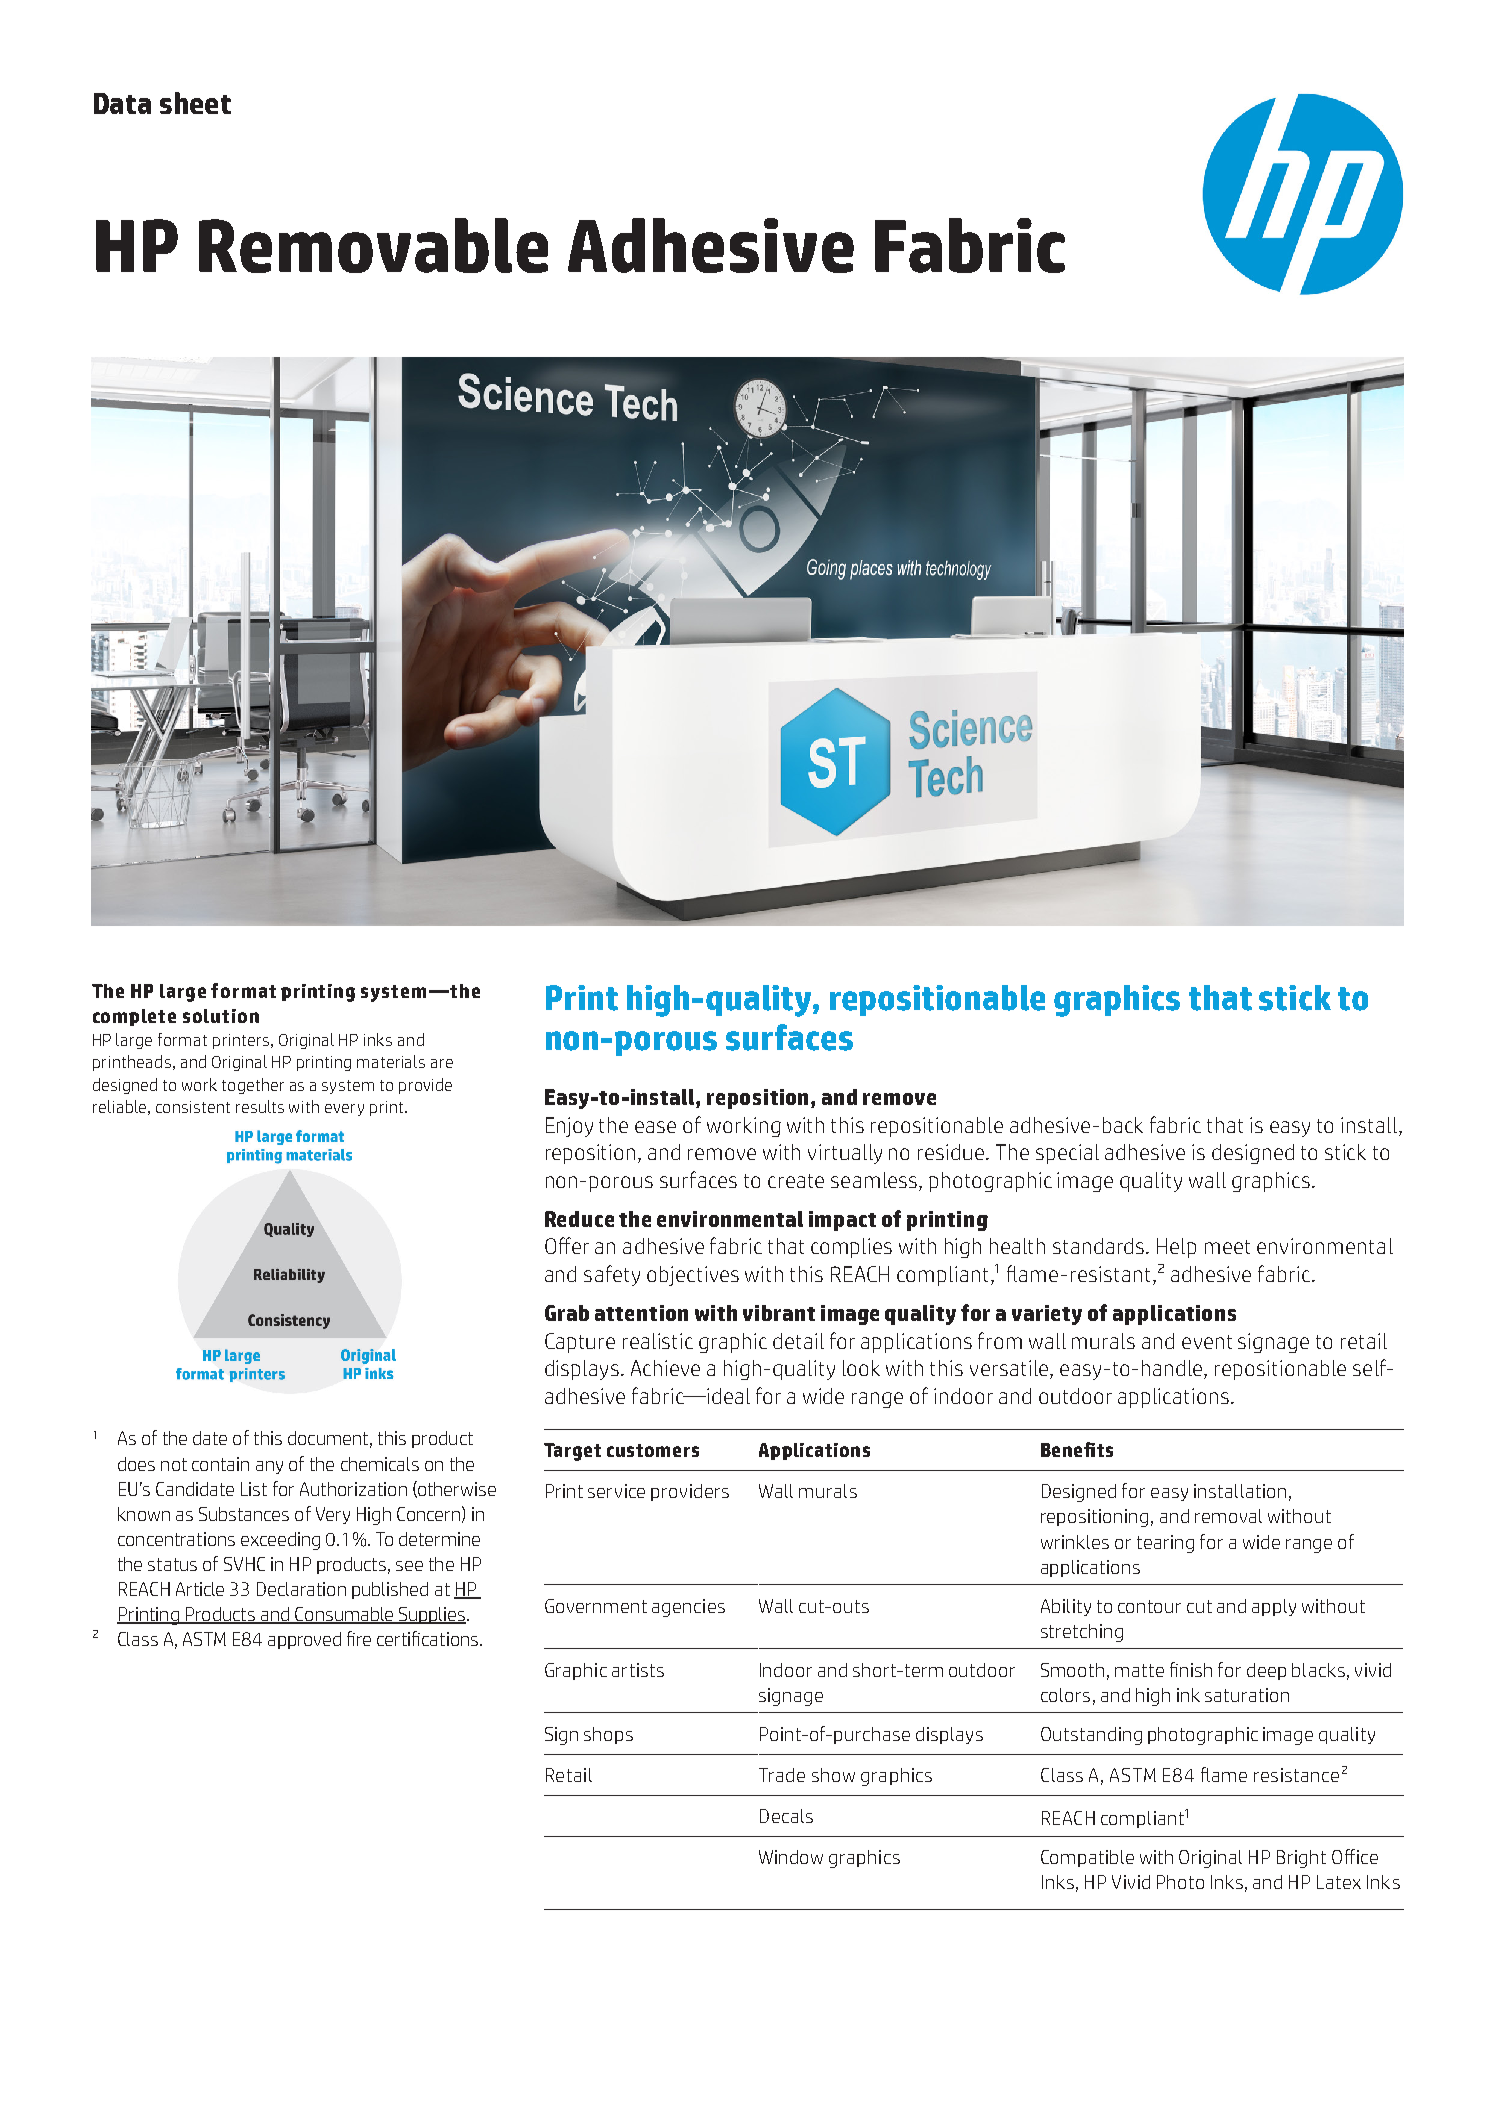 The width and height of the image is (1494, 2113). What do you see at coordinates (655, 1127) in the image?
I see `ease` at bounding box center [655, 1127].
